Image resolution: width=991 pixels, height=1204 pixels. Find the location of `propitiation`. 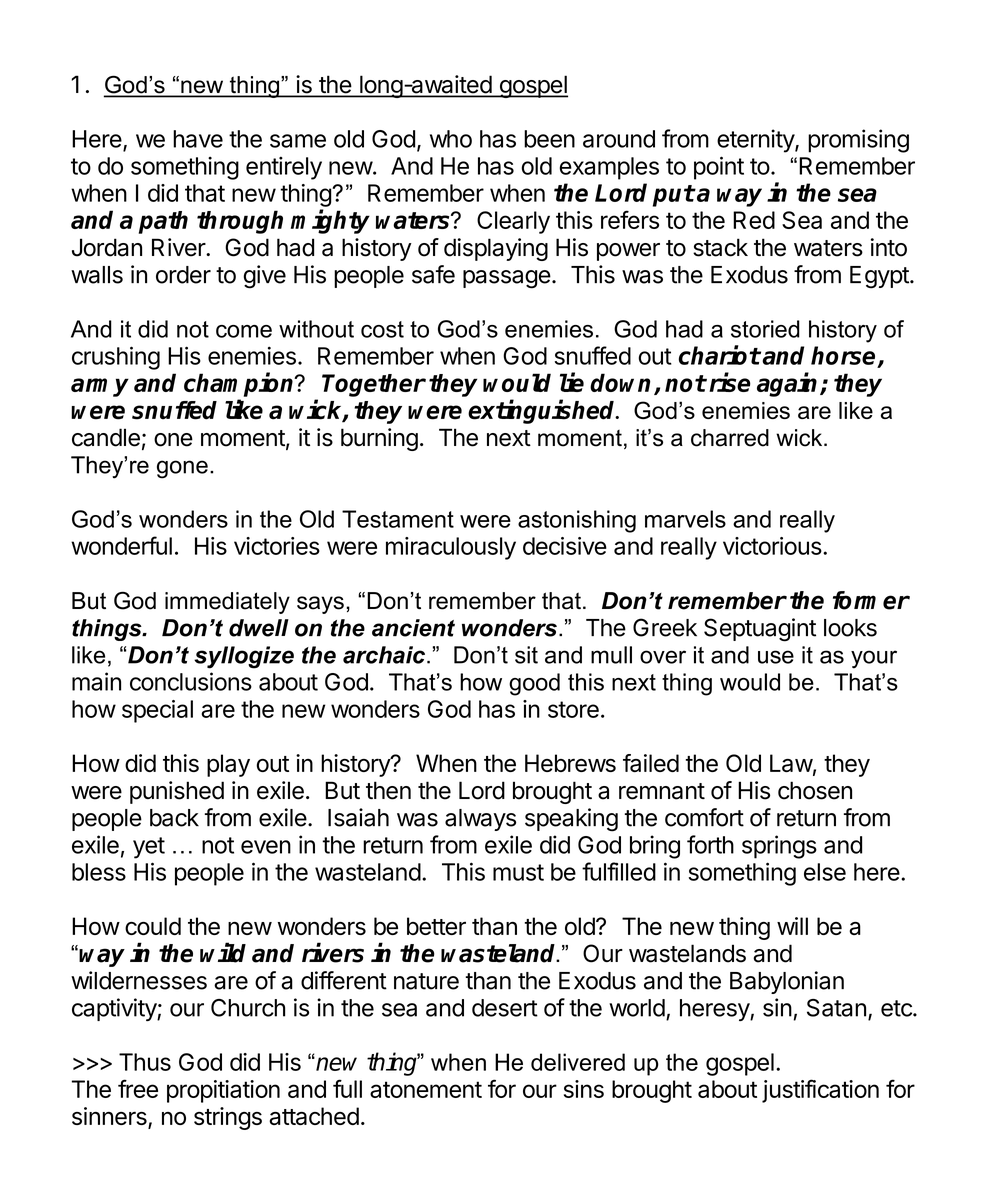

propitiation is located at coordinates (223, 1091).
